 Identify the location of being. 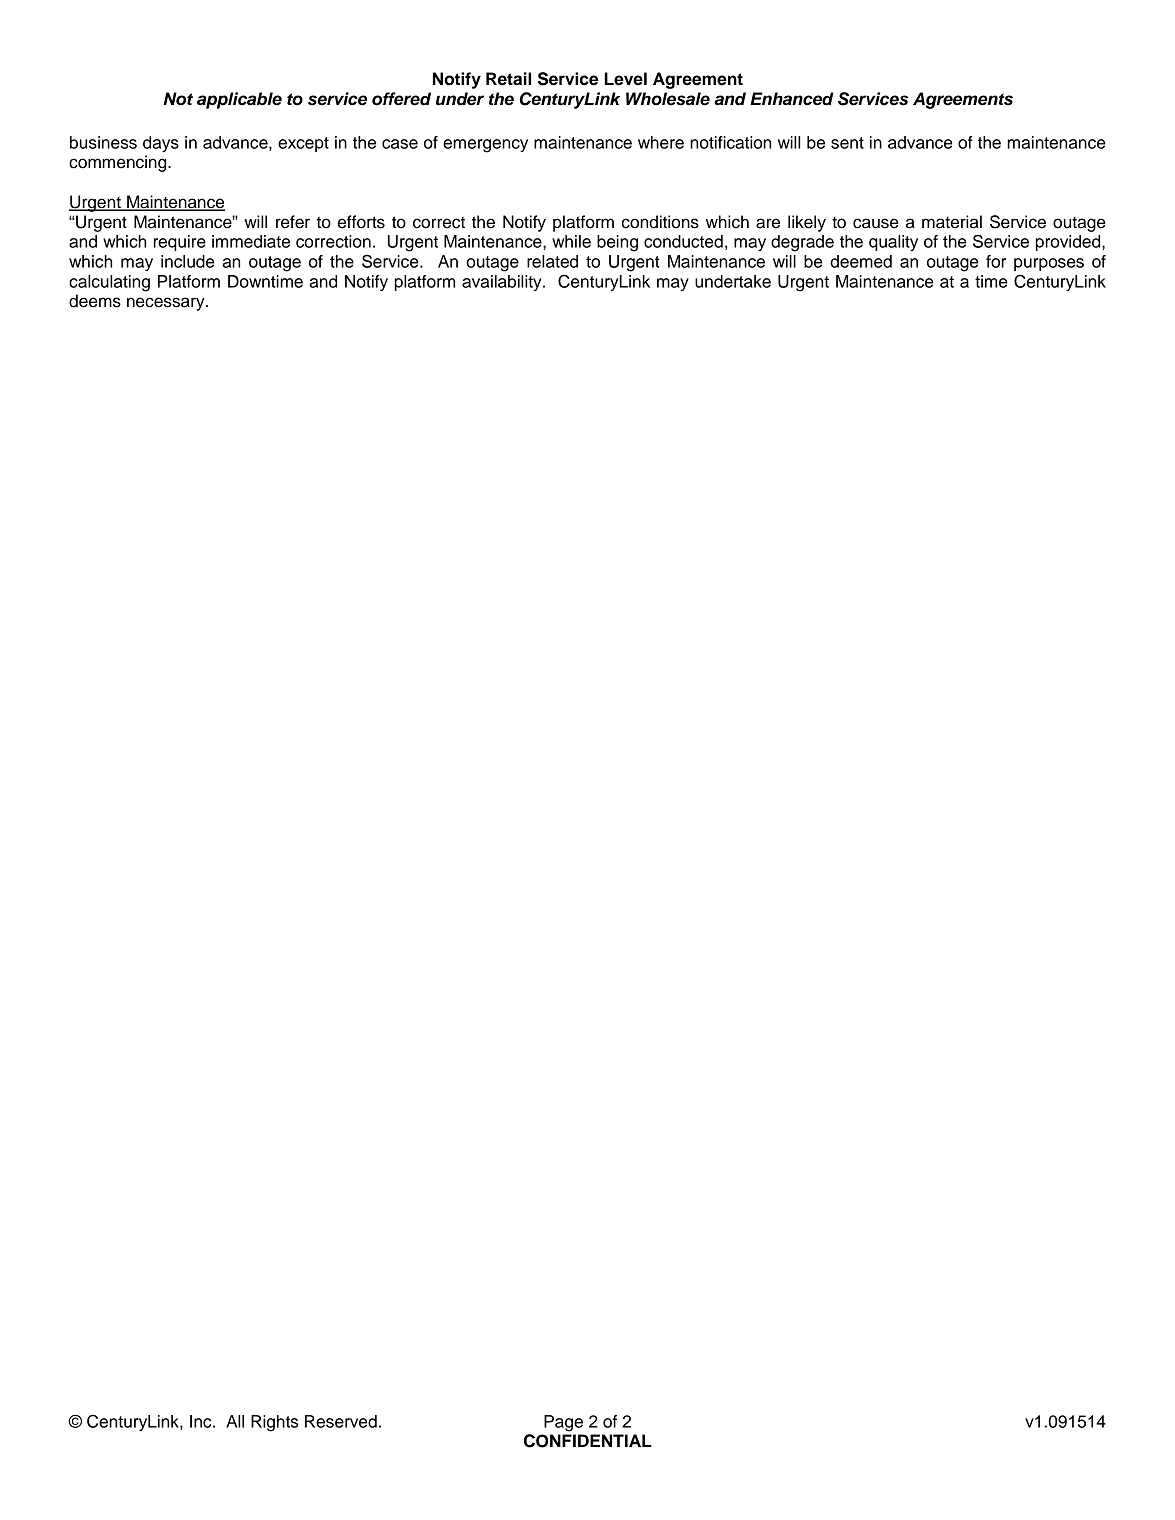
(617, 243).
